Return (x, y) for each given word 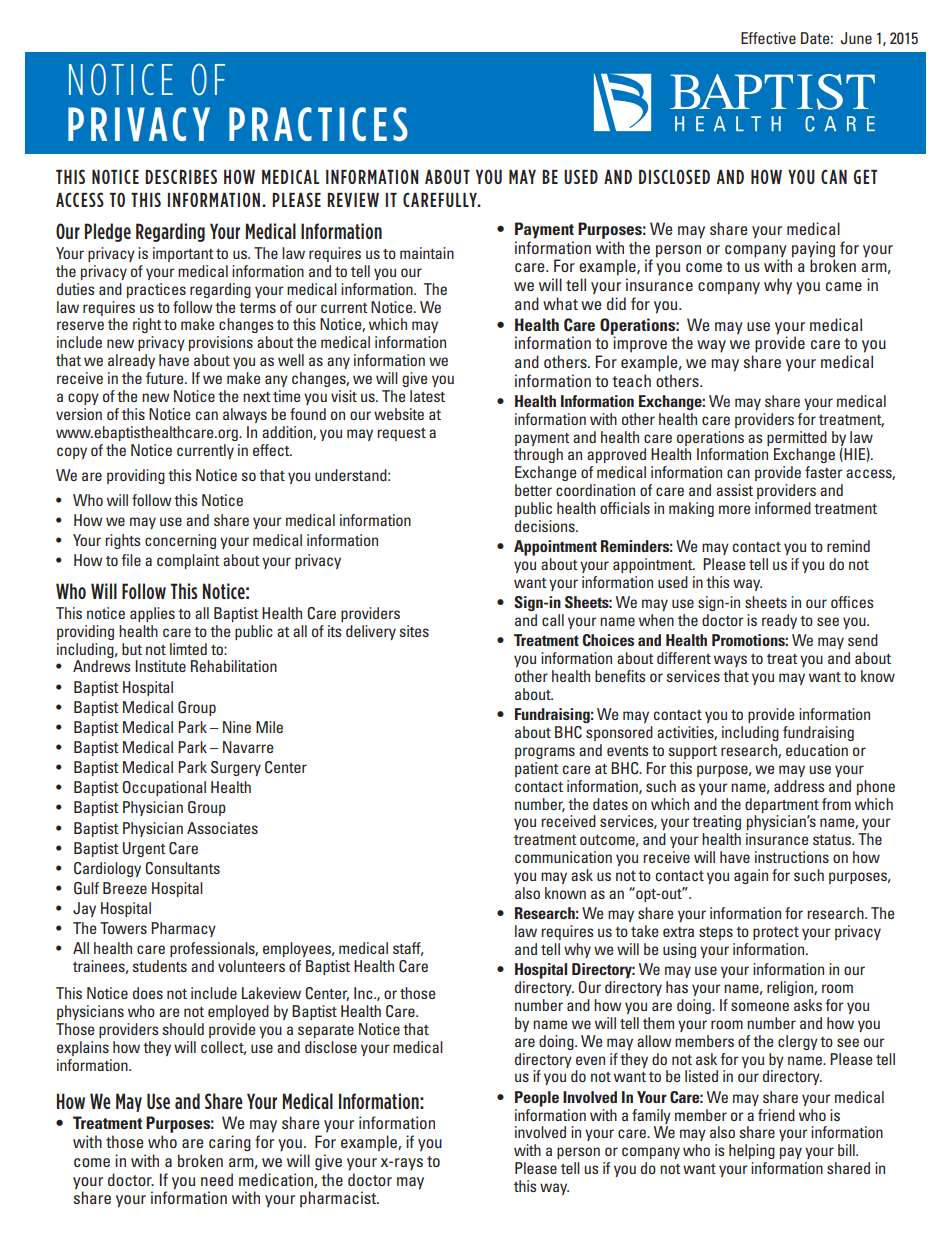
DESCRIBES (181, 176)
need (217, 1179)
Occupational (164, 788)
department (782, 805)
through (538, 455)
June (856, 38)
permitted (797, 438)
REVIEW (353, 200)
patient (537, 769)
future (166, 378)
